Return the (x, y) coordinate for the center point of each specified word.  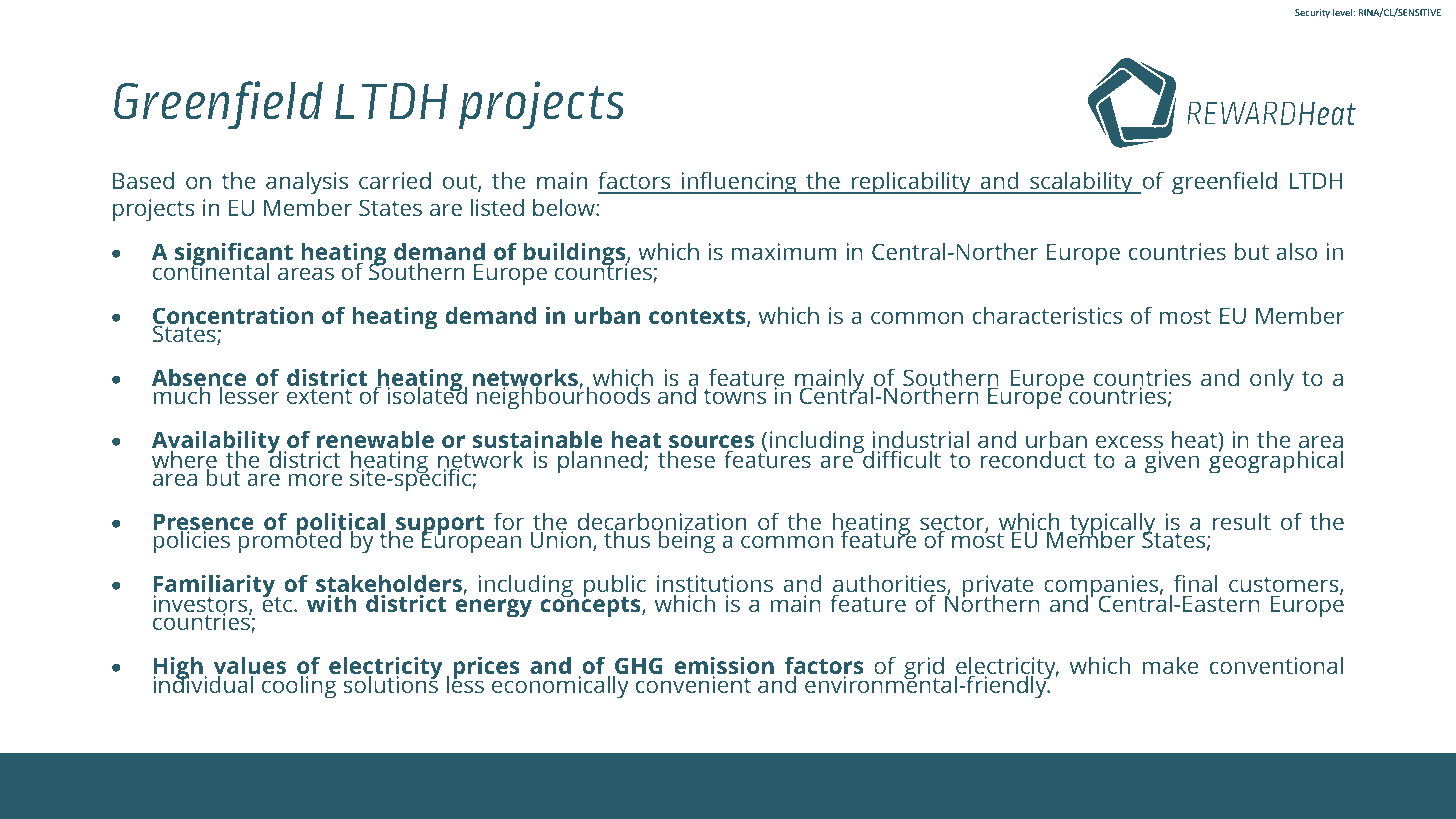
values (250, 667)
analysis (307, 183)
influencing (739, 183)
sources (711, 443)
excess (1129, 441)
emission (724, 667)
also (1296, 251)
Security (1312, 13)
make (1170, 665)
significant (234, 255)
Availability (216, 443)
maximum (784, 251)
